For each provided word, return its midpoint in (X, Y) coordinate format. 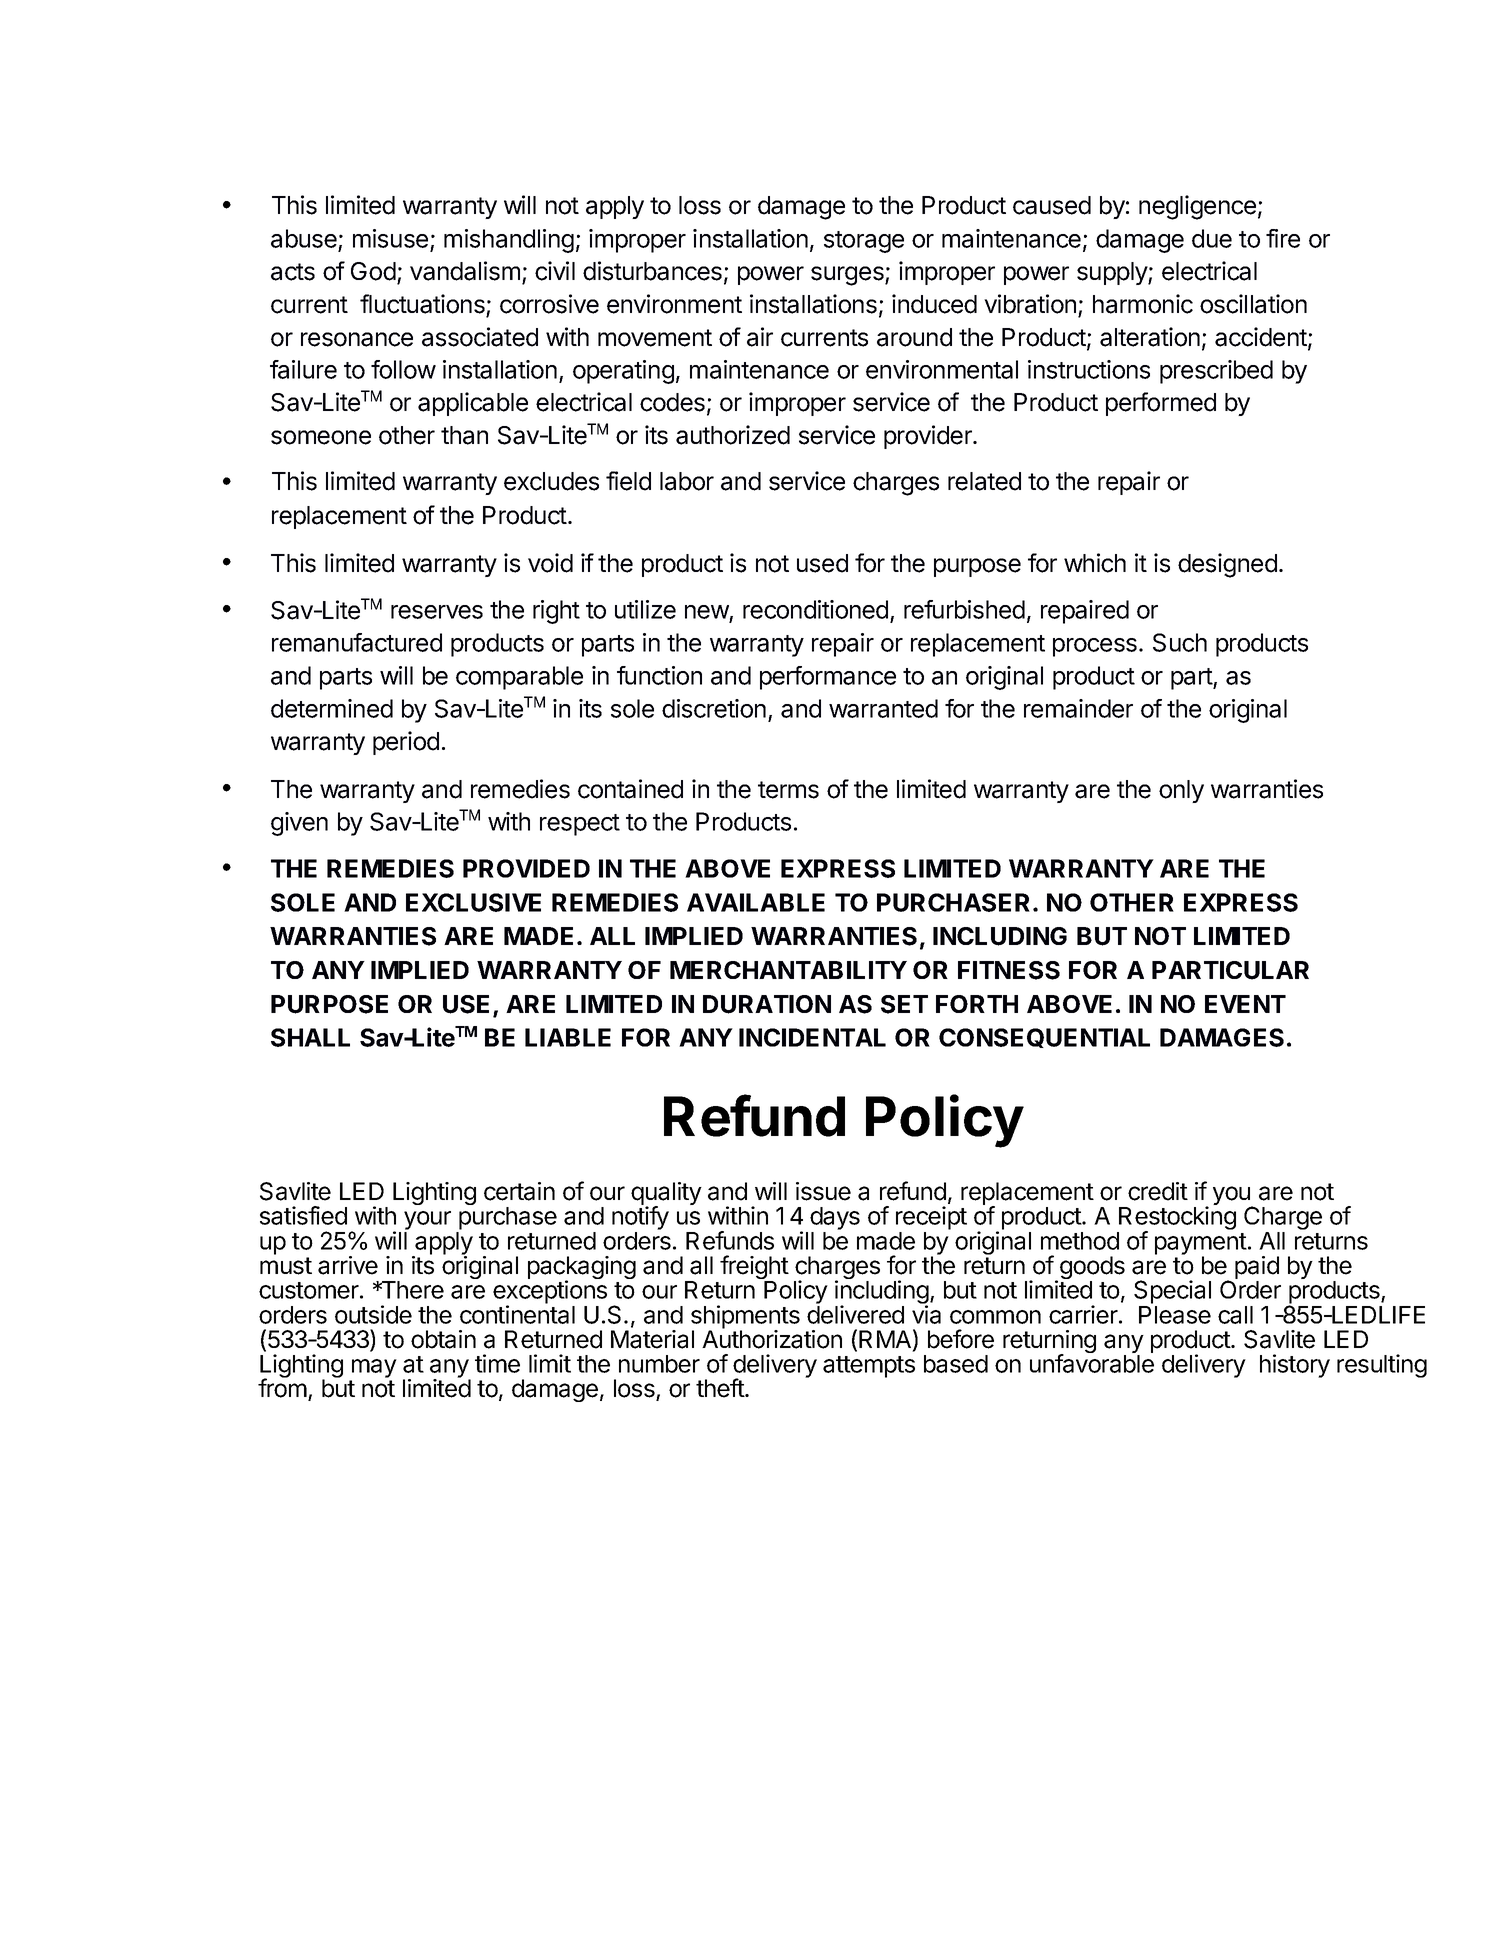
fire (1283, 238)
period (406, 743)
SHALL (310, 1037)
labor (687, 481)
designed (1227, 565)
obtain (443, 1339)
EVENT (1245, 1004)
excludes (551, 481)
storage (864, 242)
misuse (390, 238)
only (1181, 791)
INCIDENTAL (812, 1037)
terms (788, 790)
